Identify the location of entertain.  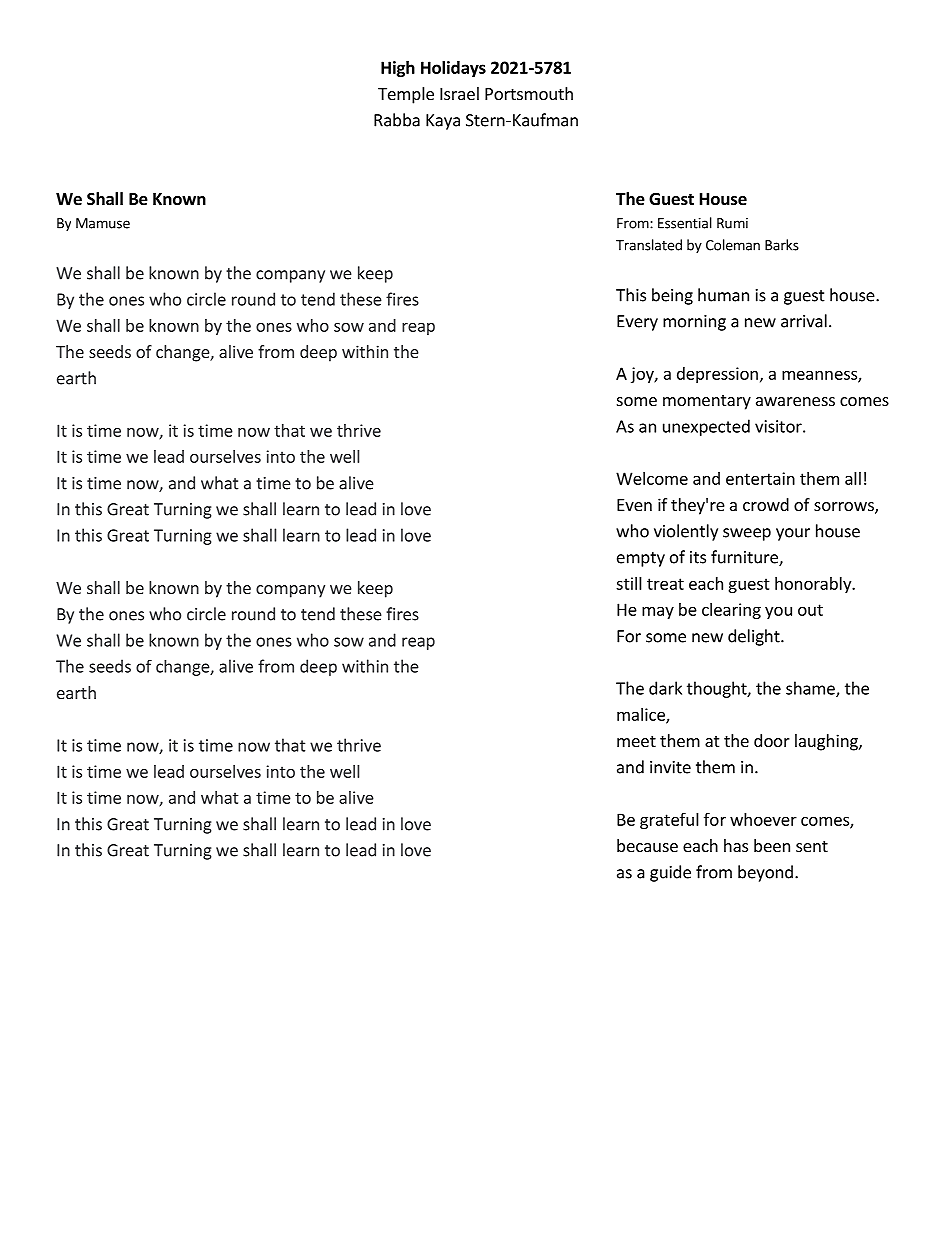
(760, 478).
